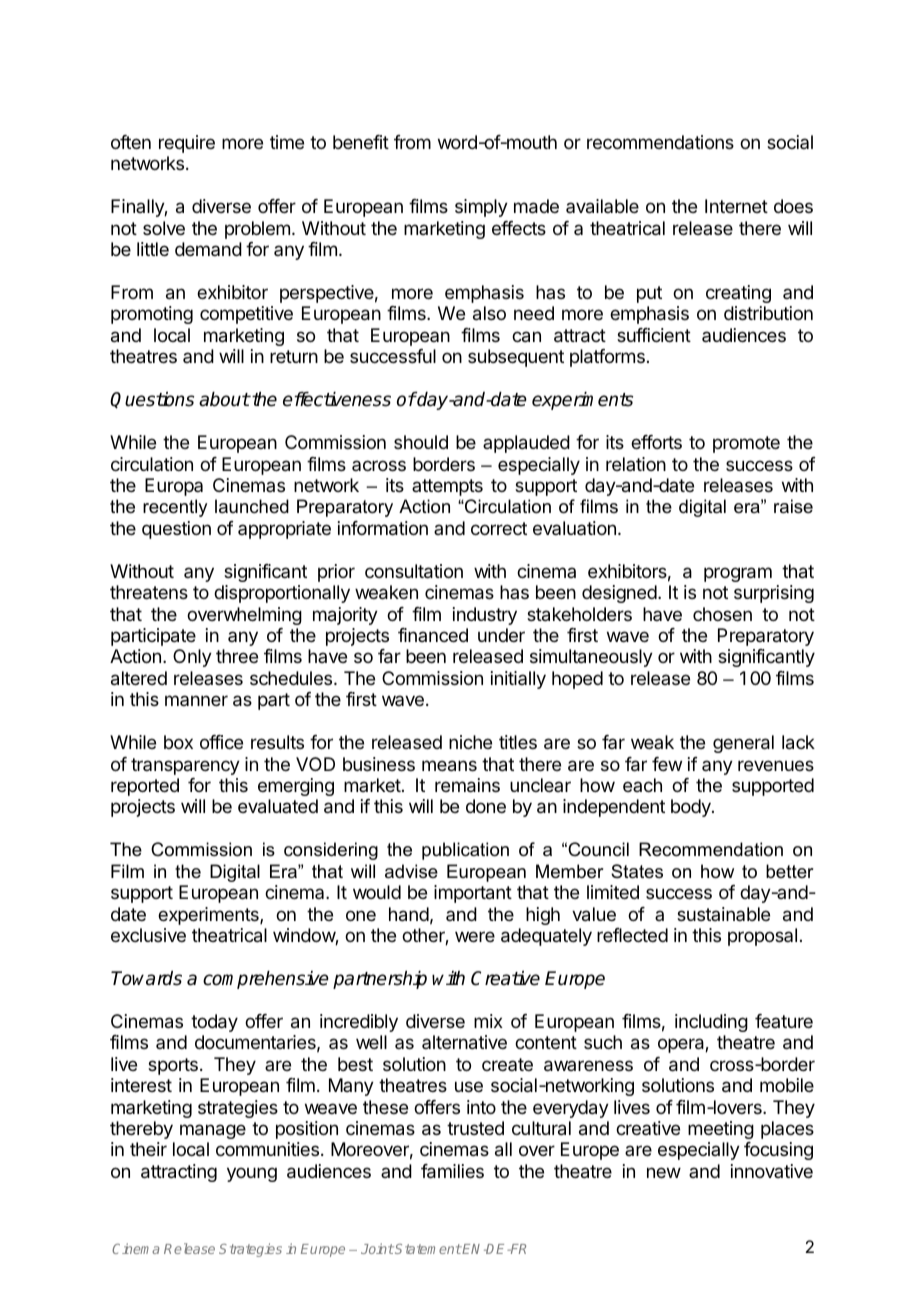 Image resolution: width=924 pixels, height=1308 pixels. What do you see at coordinates (738, 574) in the document?
I see `program` at bounding box center [738, 574].
